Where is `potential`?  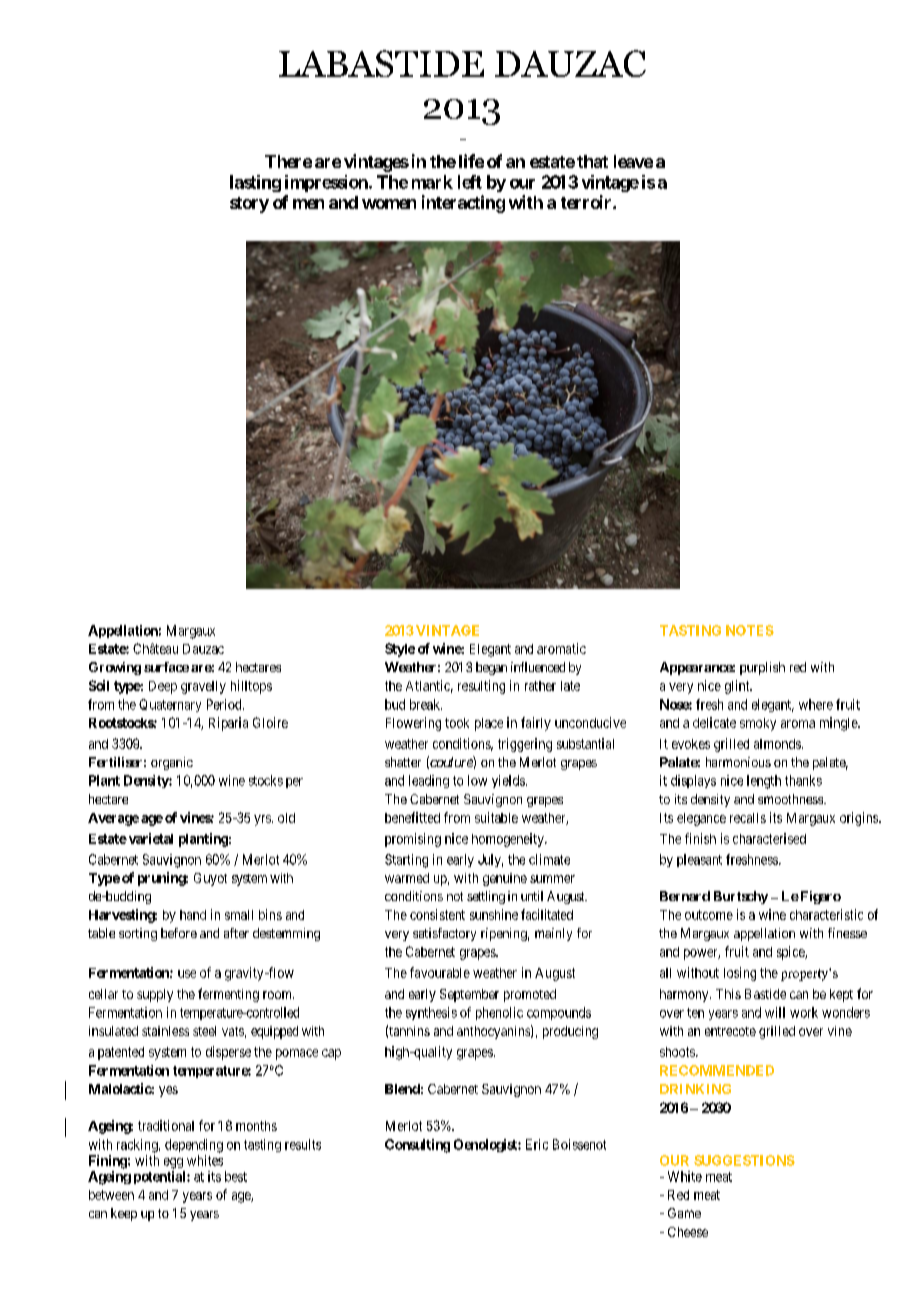
potential is located at coordinates (161, 1177).
